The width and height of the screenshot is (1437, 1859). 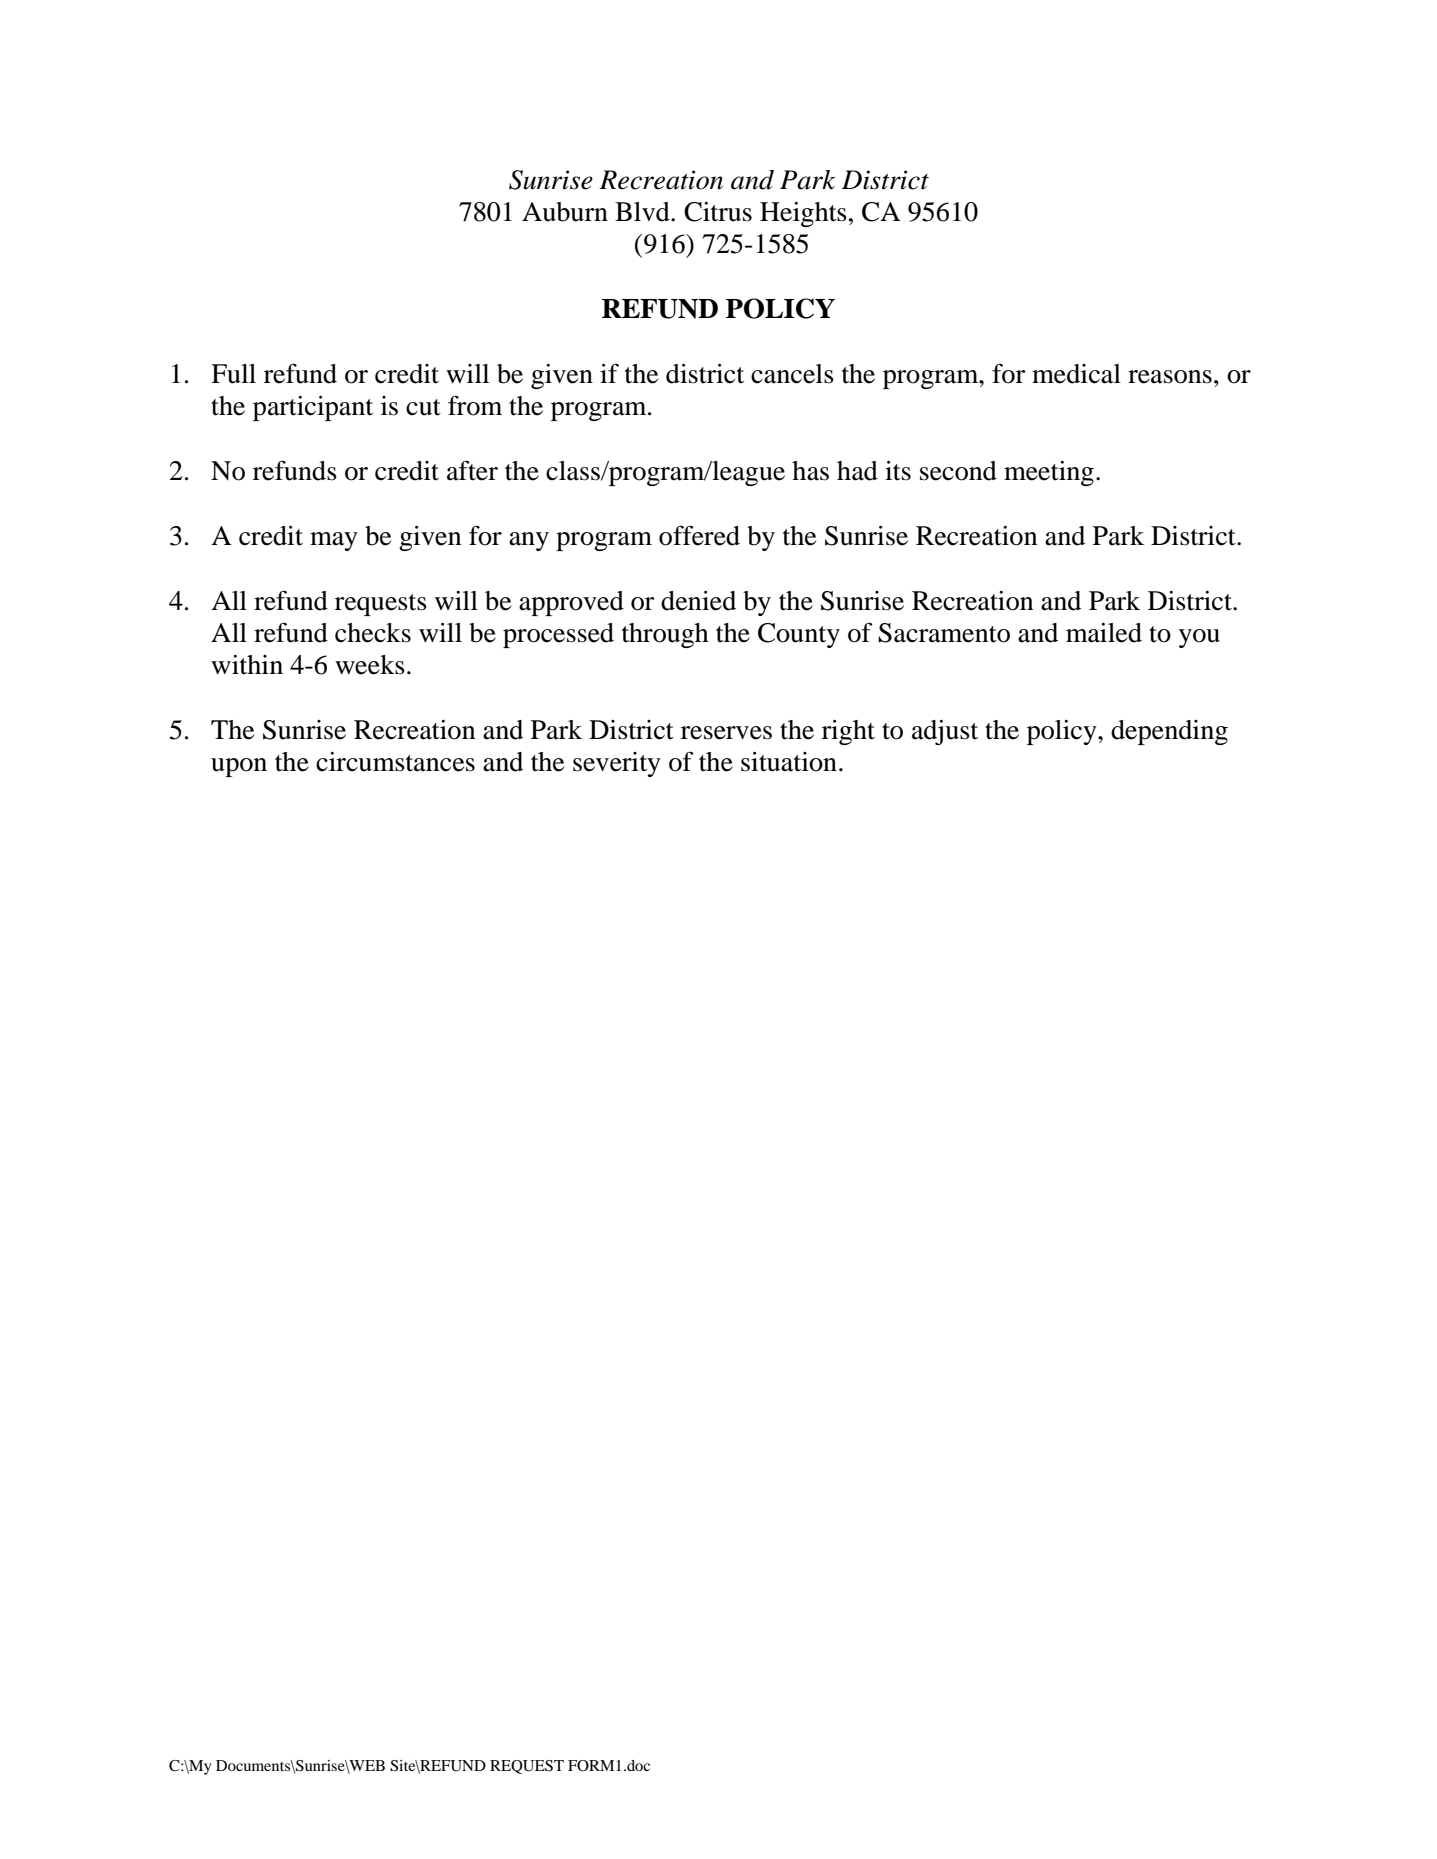 What do you see at coordinates (1104, 633) in the screenshot?
I see `mailed` at bounding box center [1104, 633].
